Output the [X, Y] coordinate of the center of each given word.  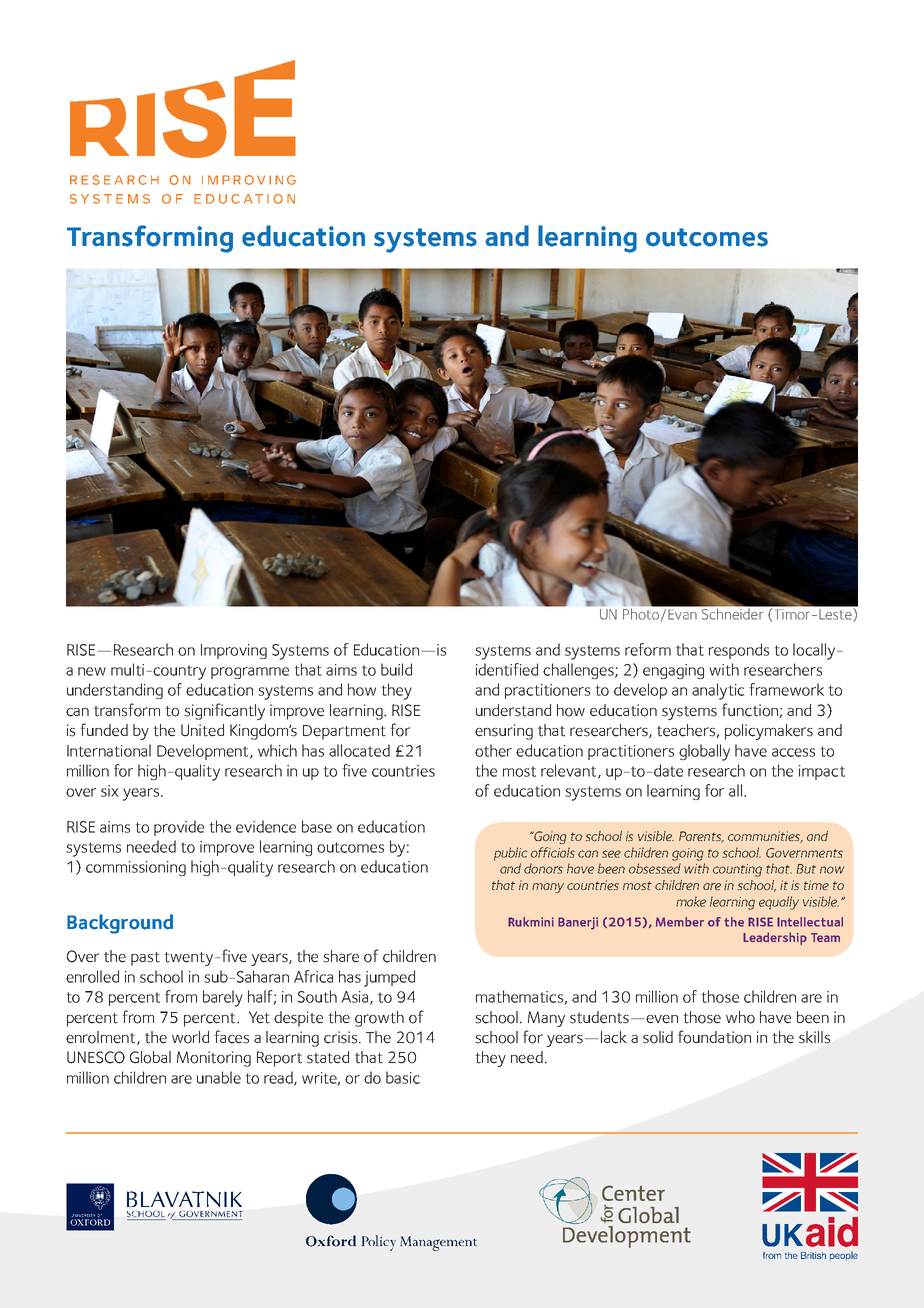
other [493, 750]
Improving [234, 651]
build [396, 669]
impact [822, 772]
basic [403, 1077]
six [110, 791]
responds [739, 651]
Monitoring [214, 1059]
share [341, 956]
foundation [714, 1037]
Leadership [775, 938]
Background [120, 924]
